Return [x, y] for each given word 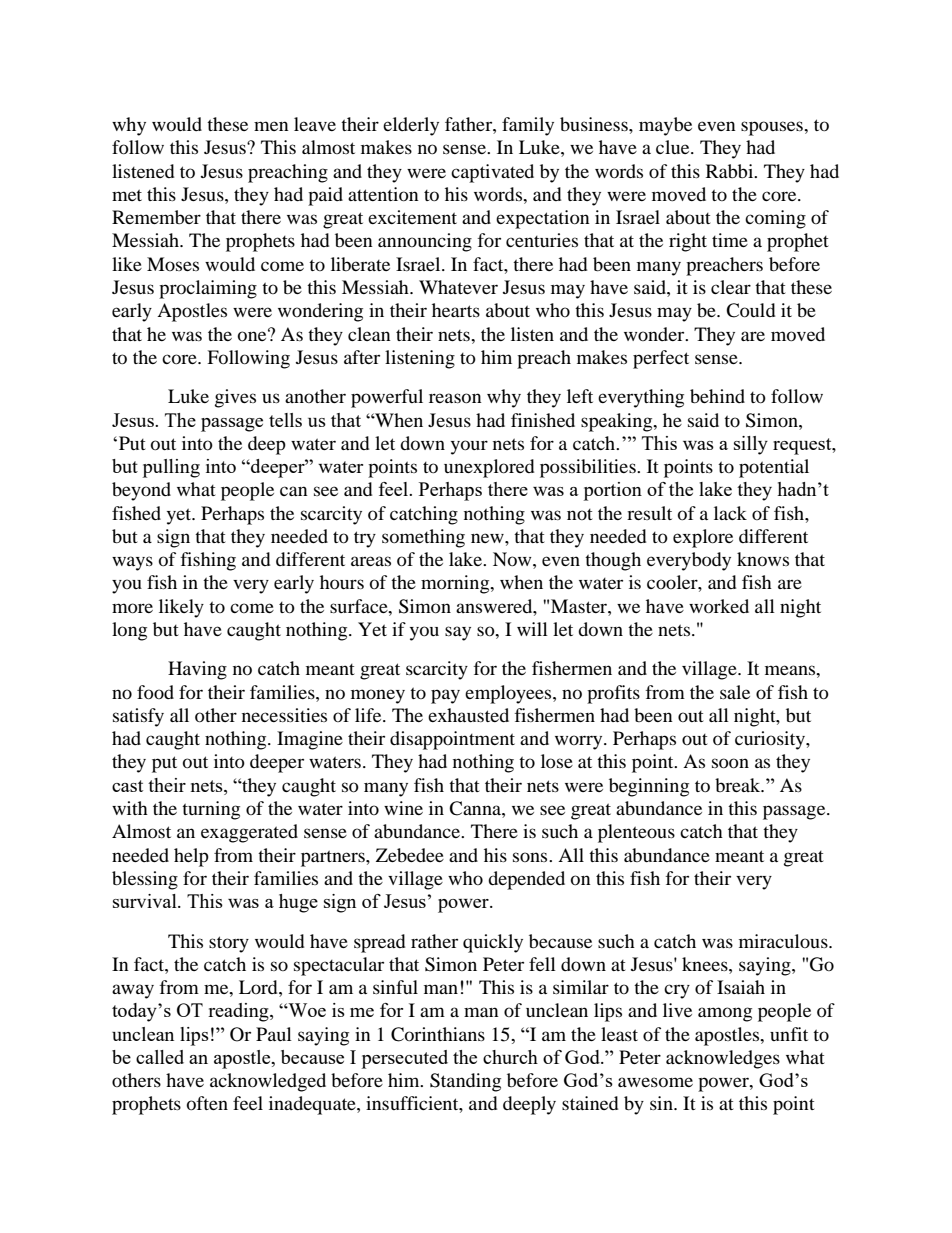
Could [750, 310]
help [191, 857]
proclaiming [208, 289]
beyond [141, 491]
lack [730, 513]
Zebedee [410, 855]
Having [197, 670]
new [488, 538]
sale [735, 692]
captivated [492, 173]
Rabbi [731, 171]
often [207, 1103]
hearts [456, 310]
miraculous [784, 941]
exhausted [468, 715]
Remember [156, 217]
